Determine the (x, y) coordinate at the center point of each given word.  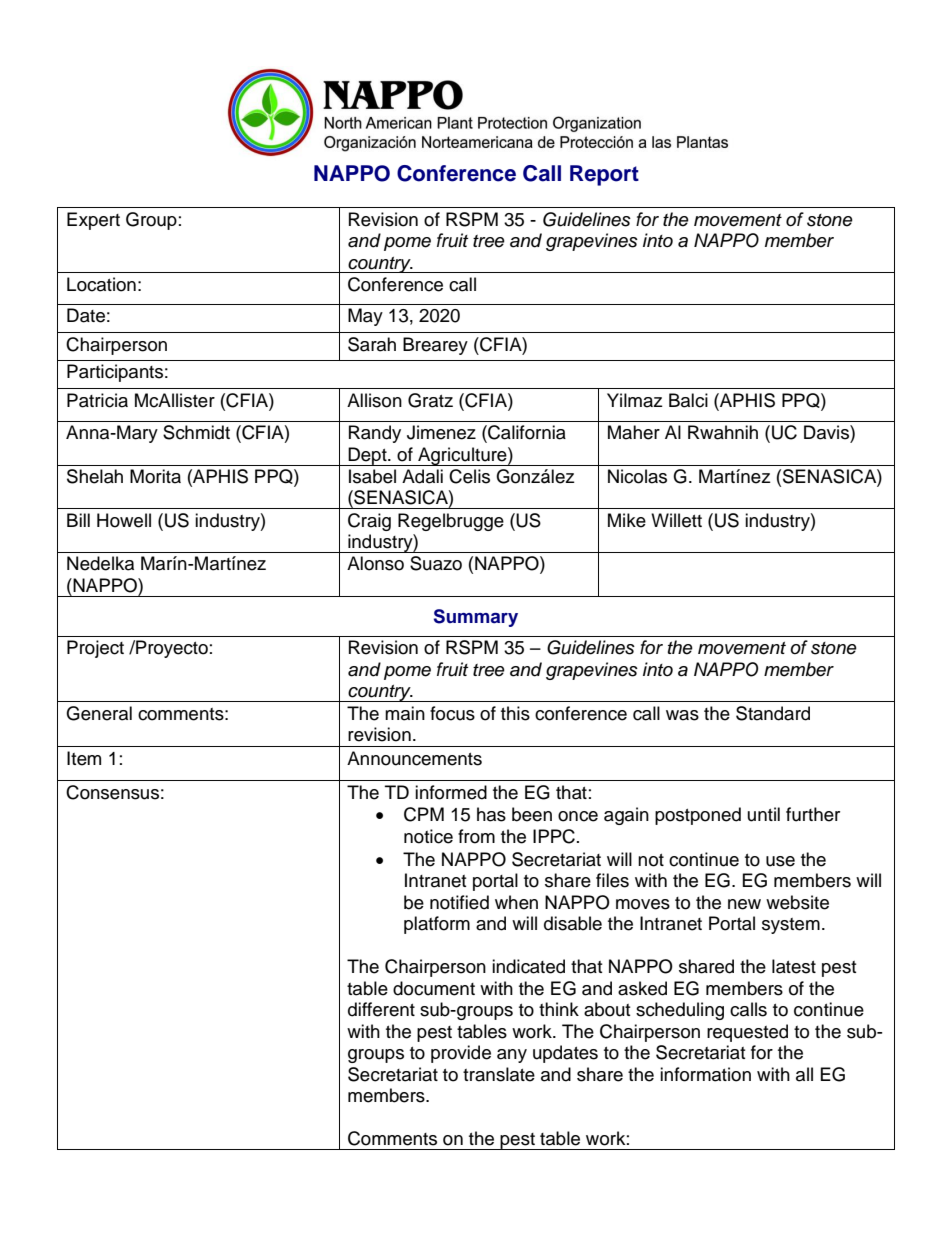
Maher (634, 432)
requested (747, 1033)
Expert (93, 221)
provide (461, 1054)
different (381, 1009)
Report (604, 175)
